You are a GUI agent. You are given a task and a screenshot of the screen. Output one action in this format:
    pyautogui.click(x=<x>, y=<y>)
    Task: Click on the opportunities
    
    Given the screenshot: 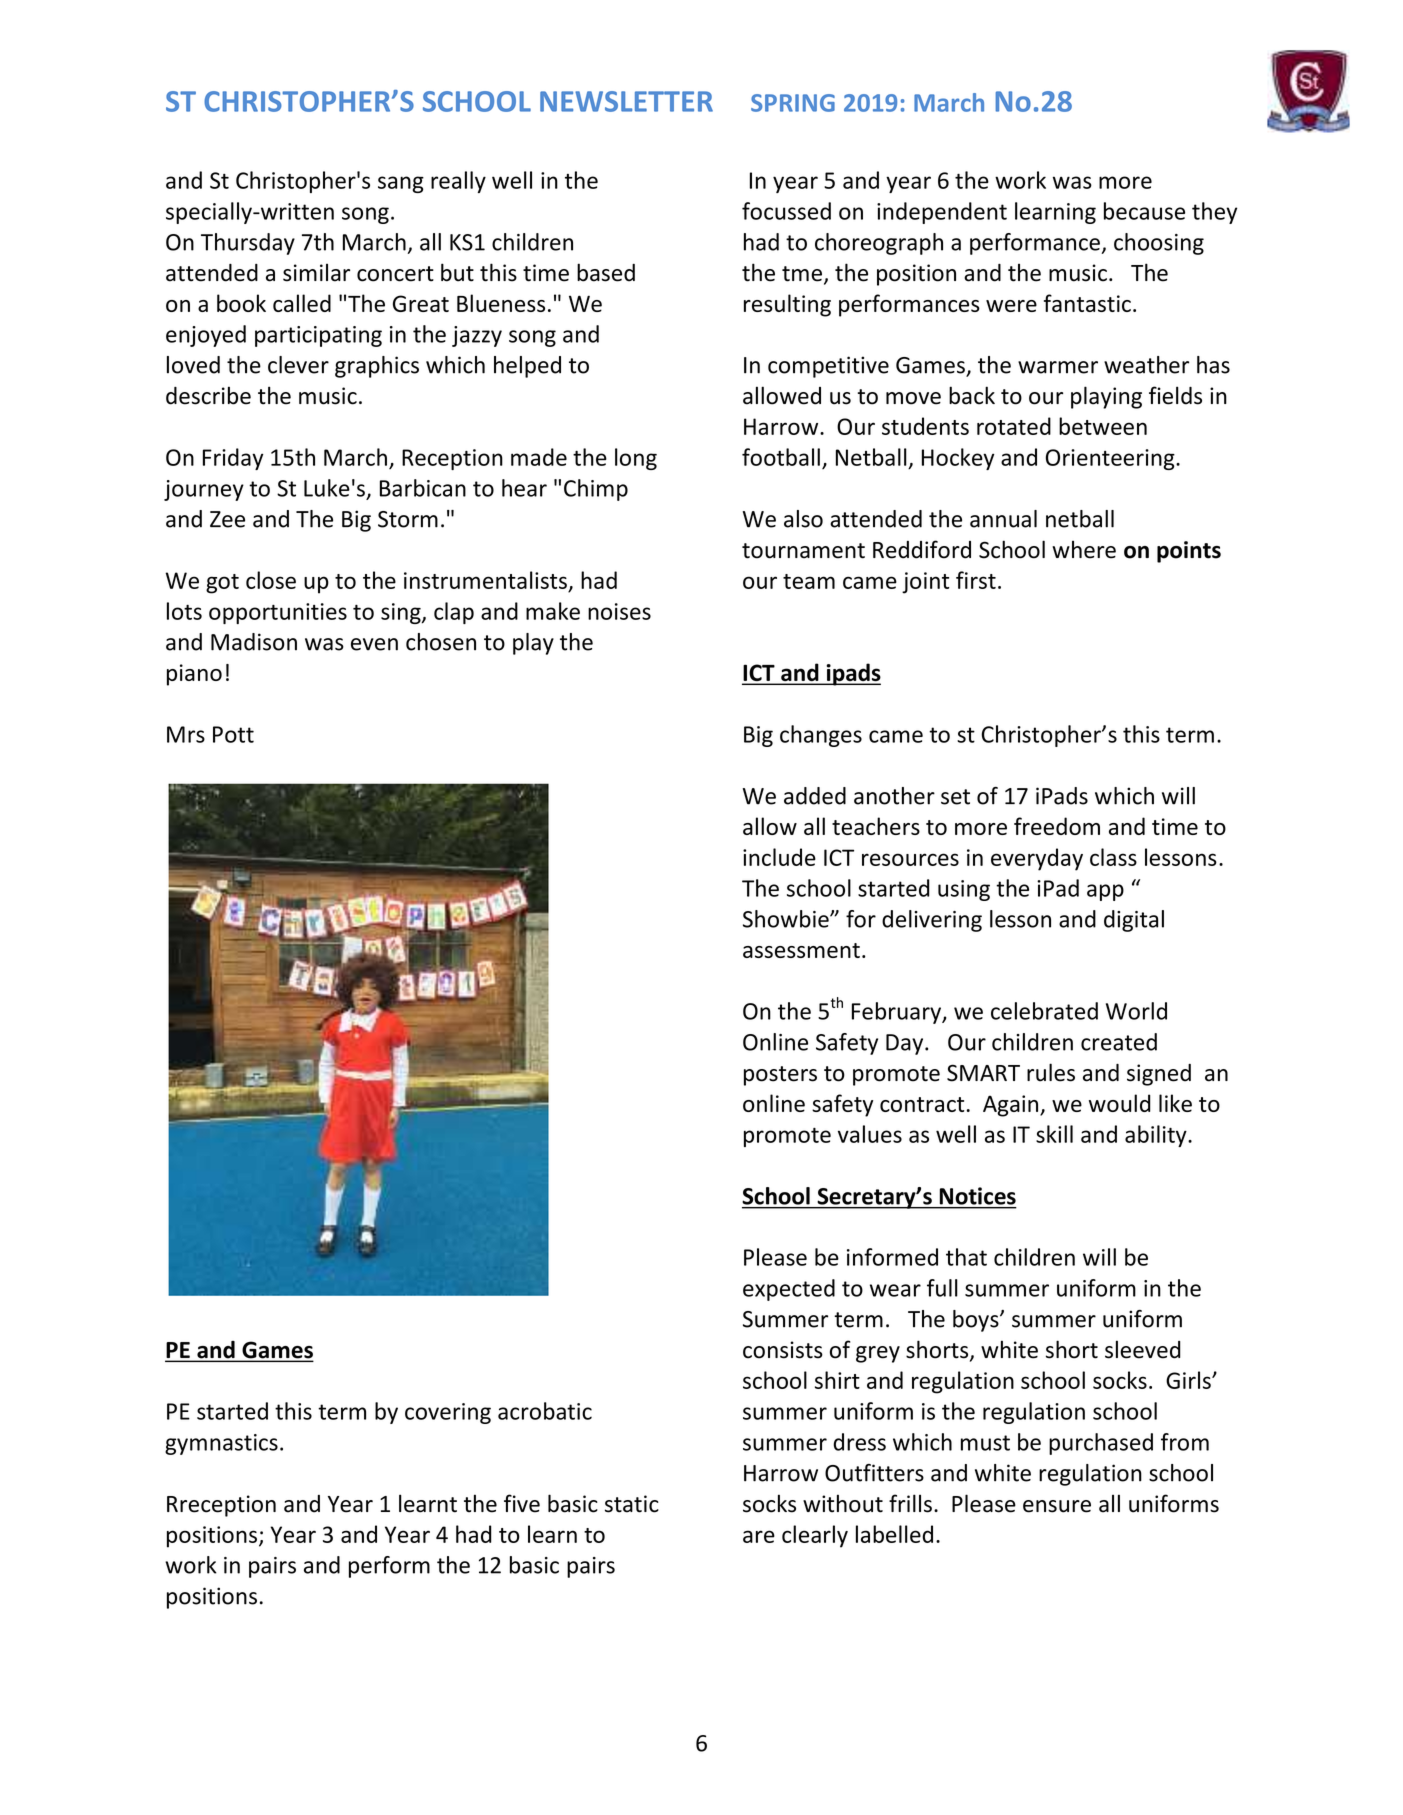 What is the action you would take?
    pyautogui.click(x=278, y=613)
